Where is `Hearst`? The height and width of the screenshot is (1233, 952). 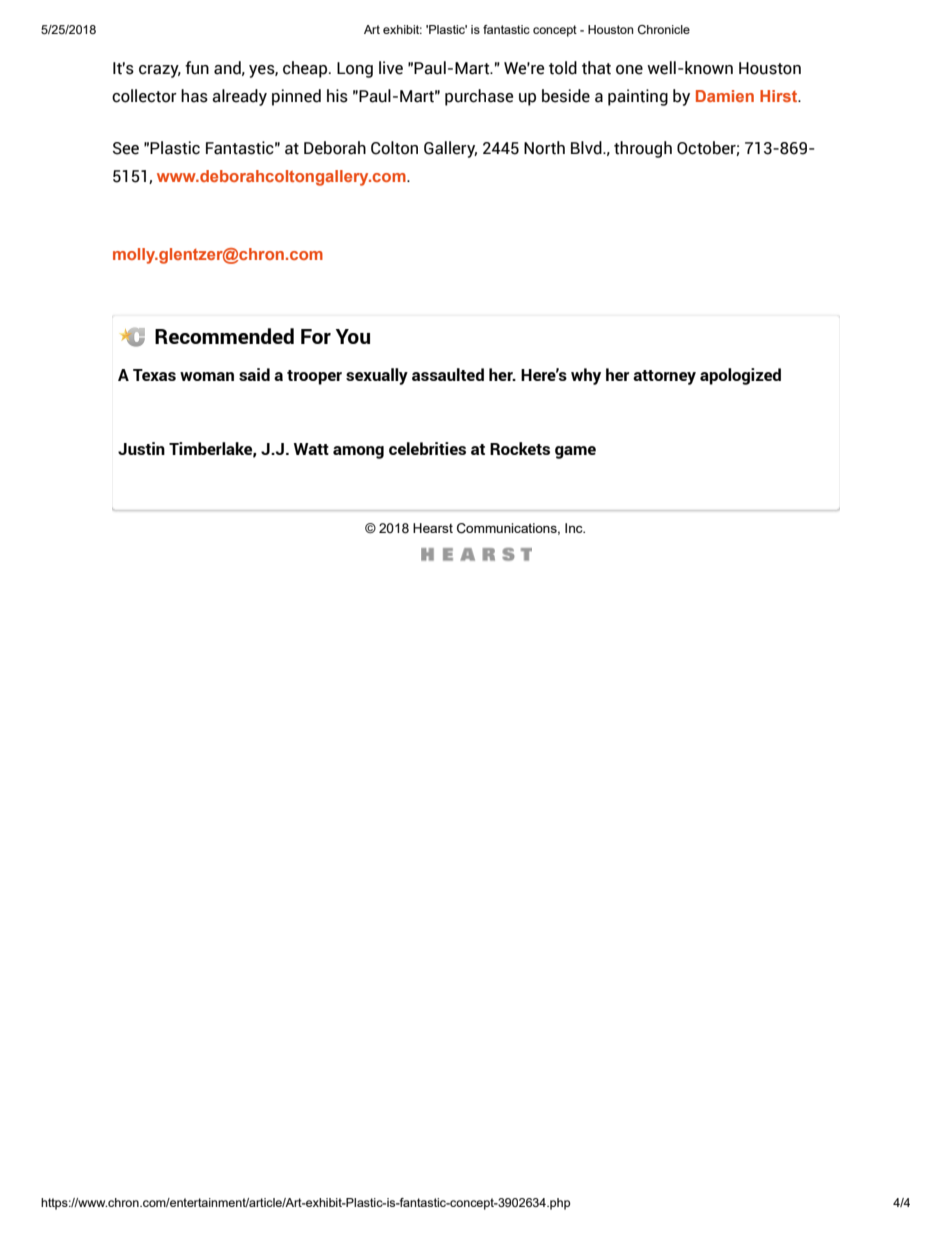
Hearst is located at coordinates (433, 528).
